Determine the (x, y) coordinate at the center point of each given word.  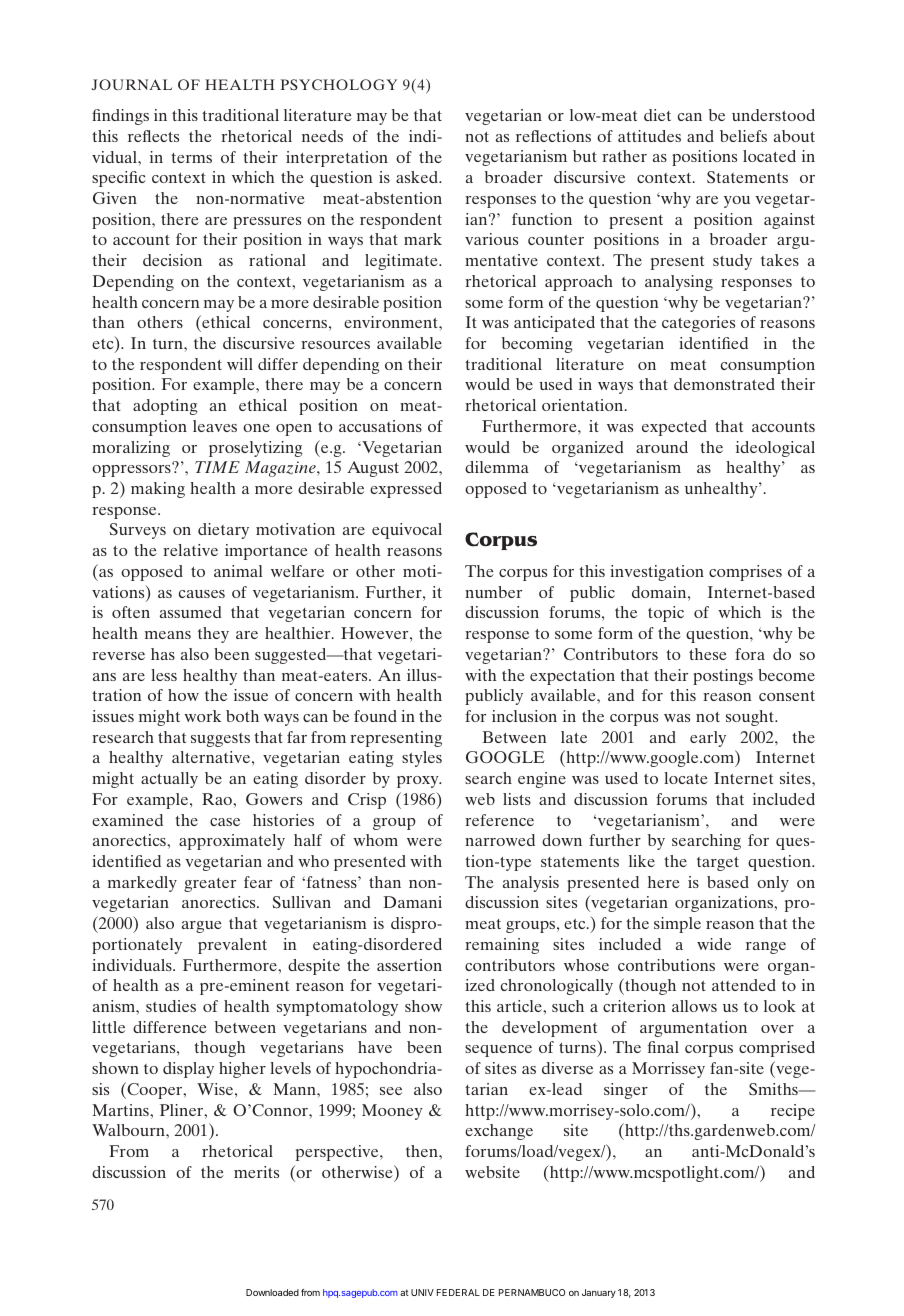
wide (714, 944)
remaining (502, 946)
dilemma (497, 467)
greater (210, 885)
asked (418, 177)
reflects (153, 136)
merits (256, 1172)
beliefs (743, 136)
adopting (165, 407)
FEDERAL (458, 1292)
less (164, 675)
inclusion (524, 716)
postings (723, 677)
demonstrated (724, 384)
